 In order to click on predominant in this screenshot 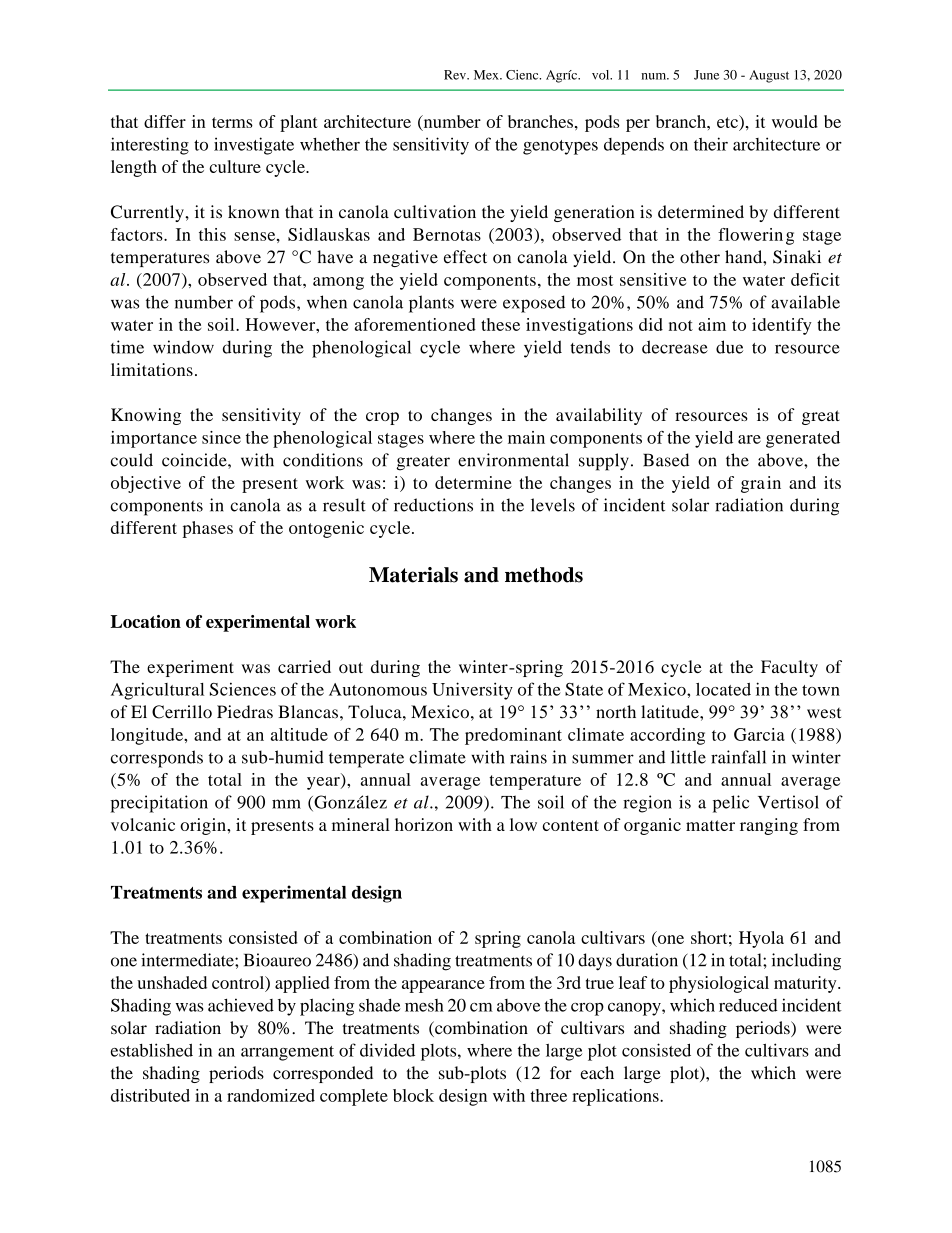, I will do `click(513, 736)`.
